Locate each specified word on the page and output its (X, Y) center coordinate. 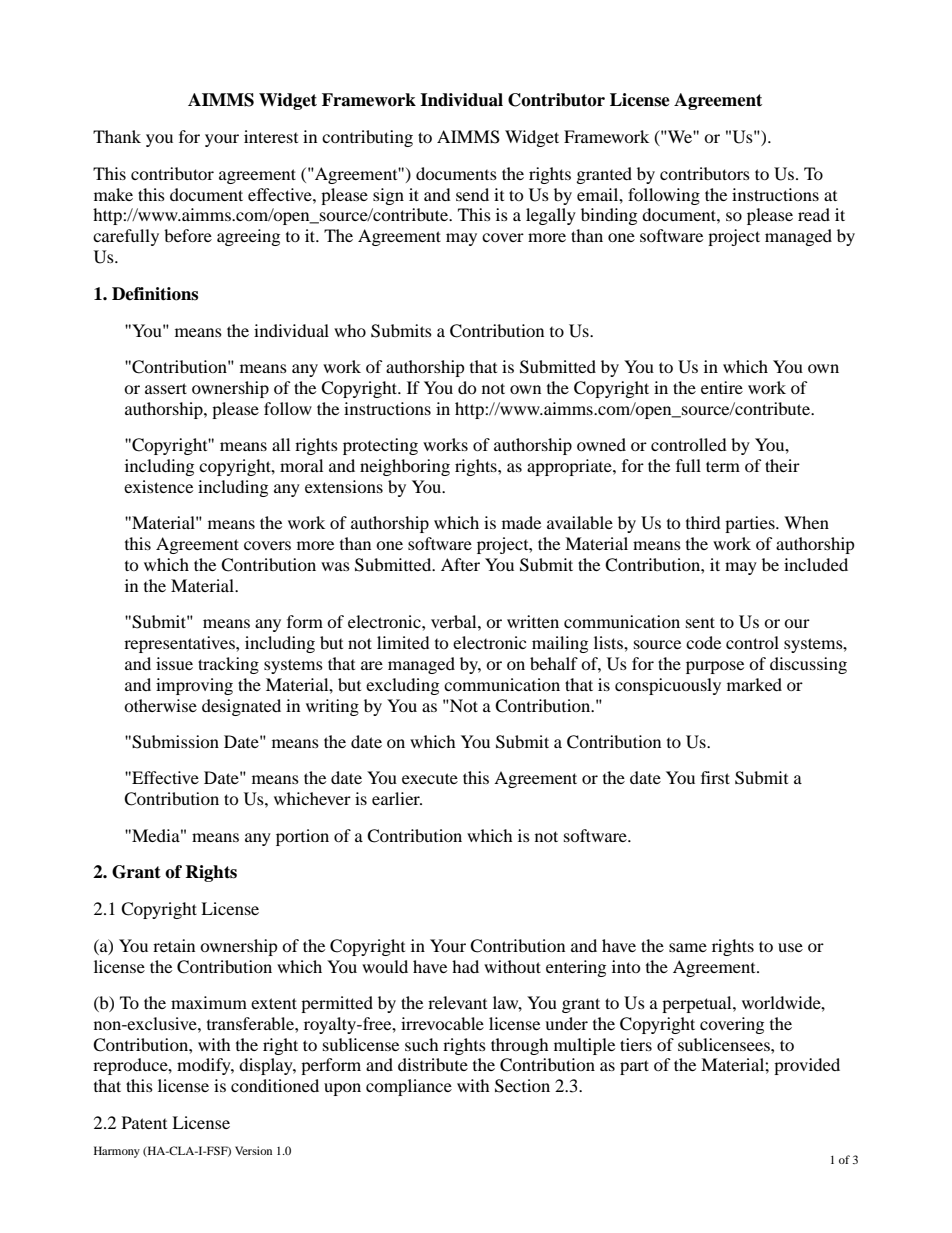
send (472, 194)
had (465, 966)
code (703, 642)
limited (403, 642)
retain (174, 945)
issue (174, 663)
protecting (380, 446)
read (814, 214)
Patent (144, 1122)
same (688, 947)
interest (271, 136)
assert (166, 388)
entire (722, 387)
